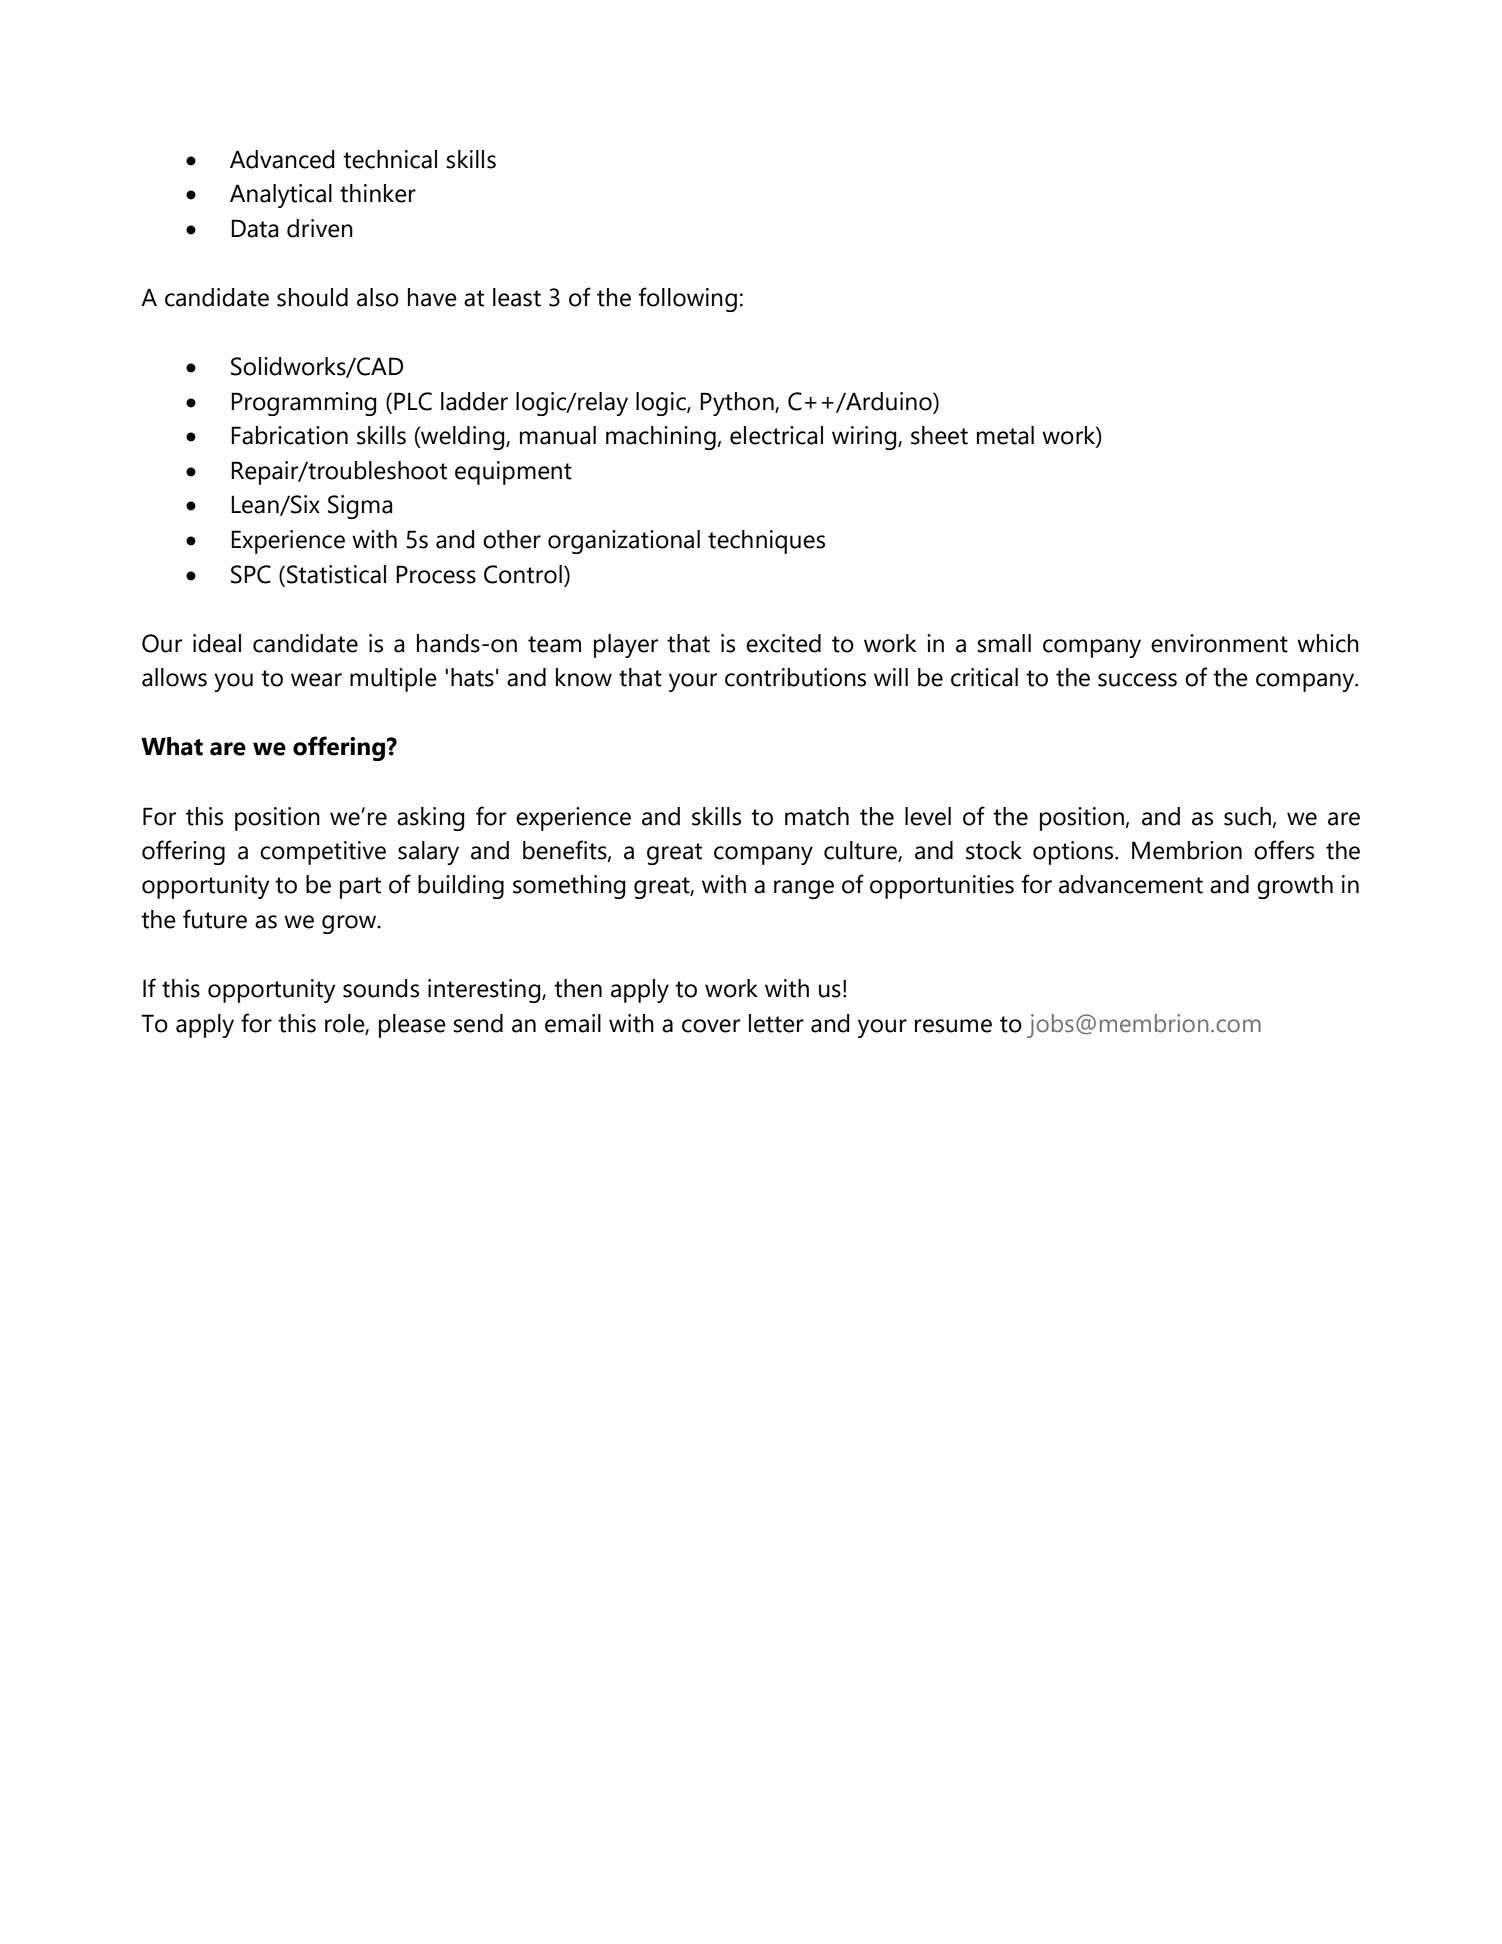 Image resolution: width=1502 pixels, height=1944 pixels. I want to click on sounds, so click(381, 988).
